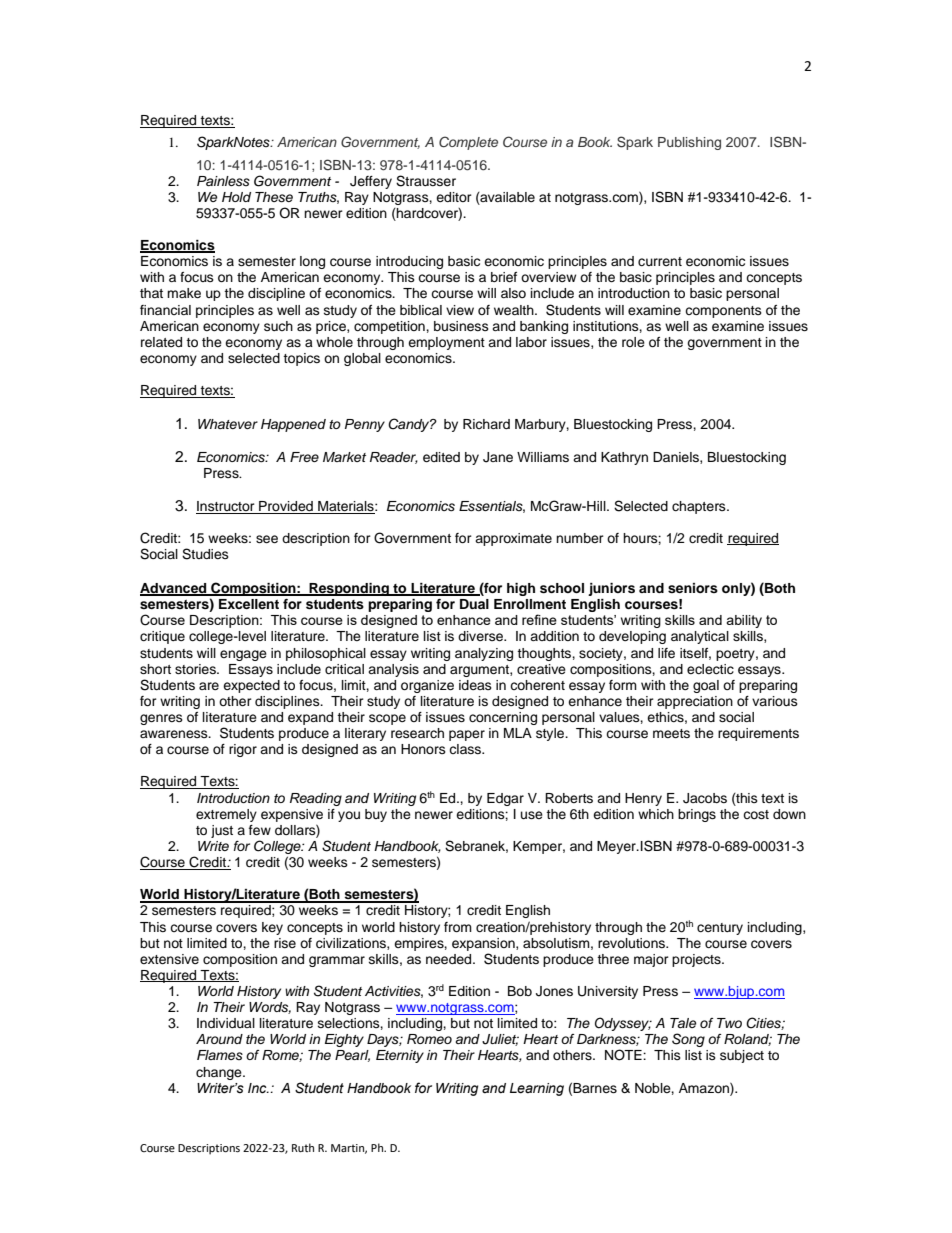 This image has width=952, height=1233. Describe the element at coordinates (223, 181) in the image. I see `Painless` at that location.
